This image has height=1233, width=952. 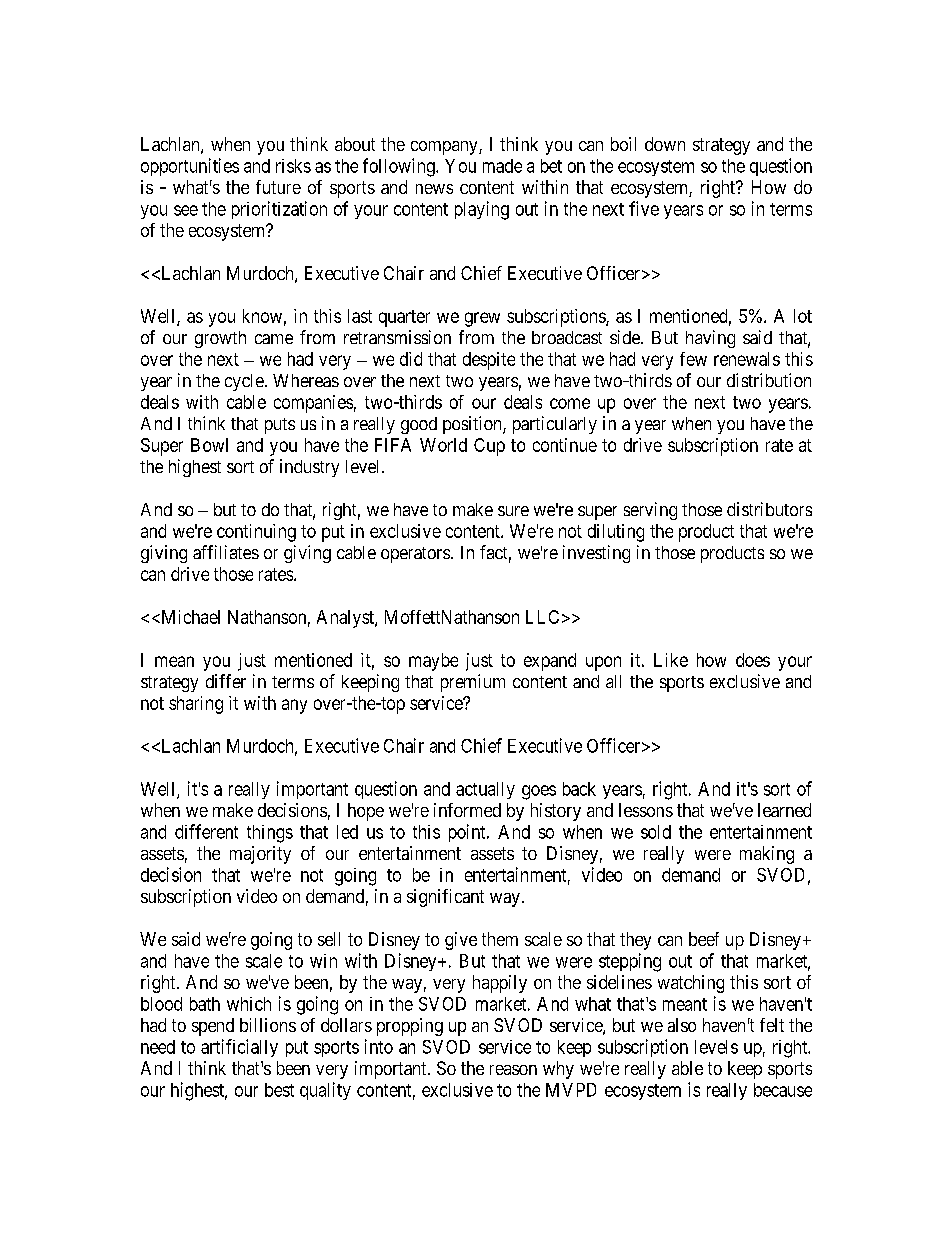 I want to click on majority, so click(x=260, y=855).
